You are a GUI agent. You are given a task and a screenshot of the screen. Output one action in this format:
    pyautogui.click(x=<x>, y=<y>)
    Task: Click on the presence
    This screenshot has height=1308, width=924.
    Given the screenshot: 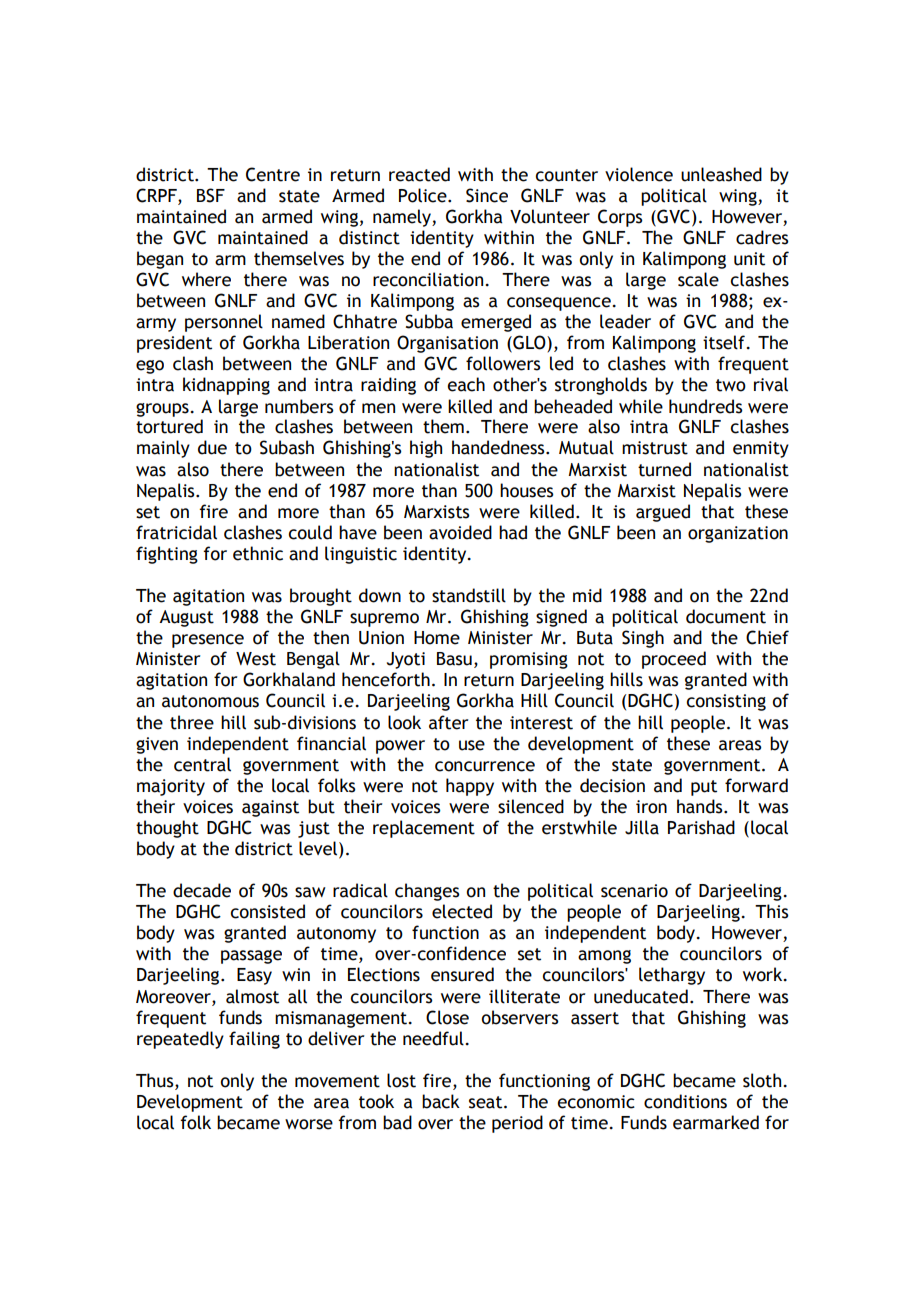 What is the action you would take?
    pyautogui.click(x=208, y=641)
